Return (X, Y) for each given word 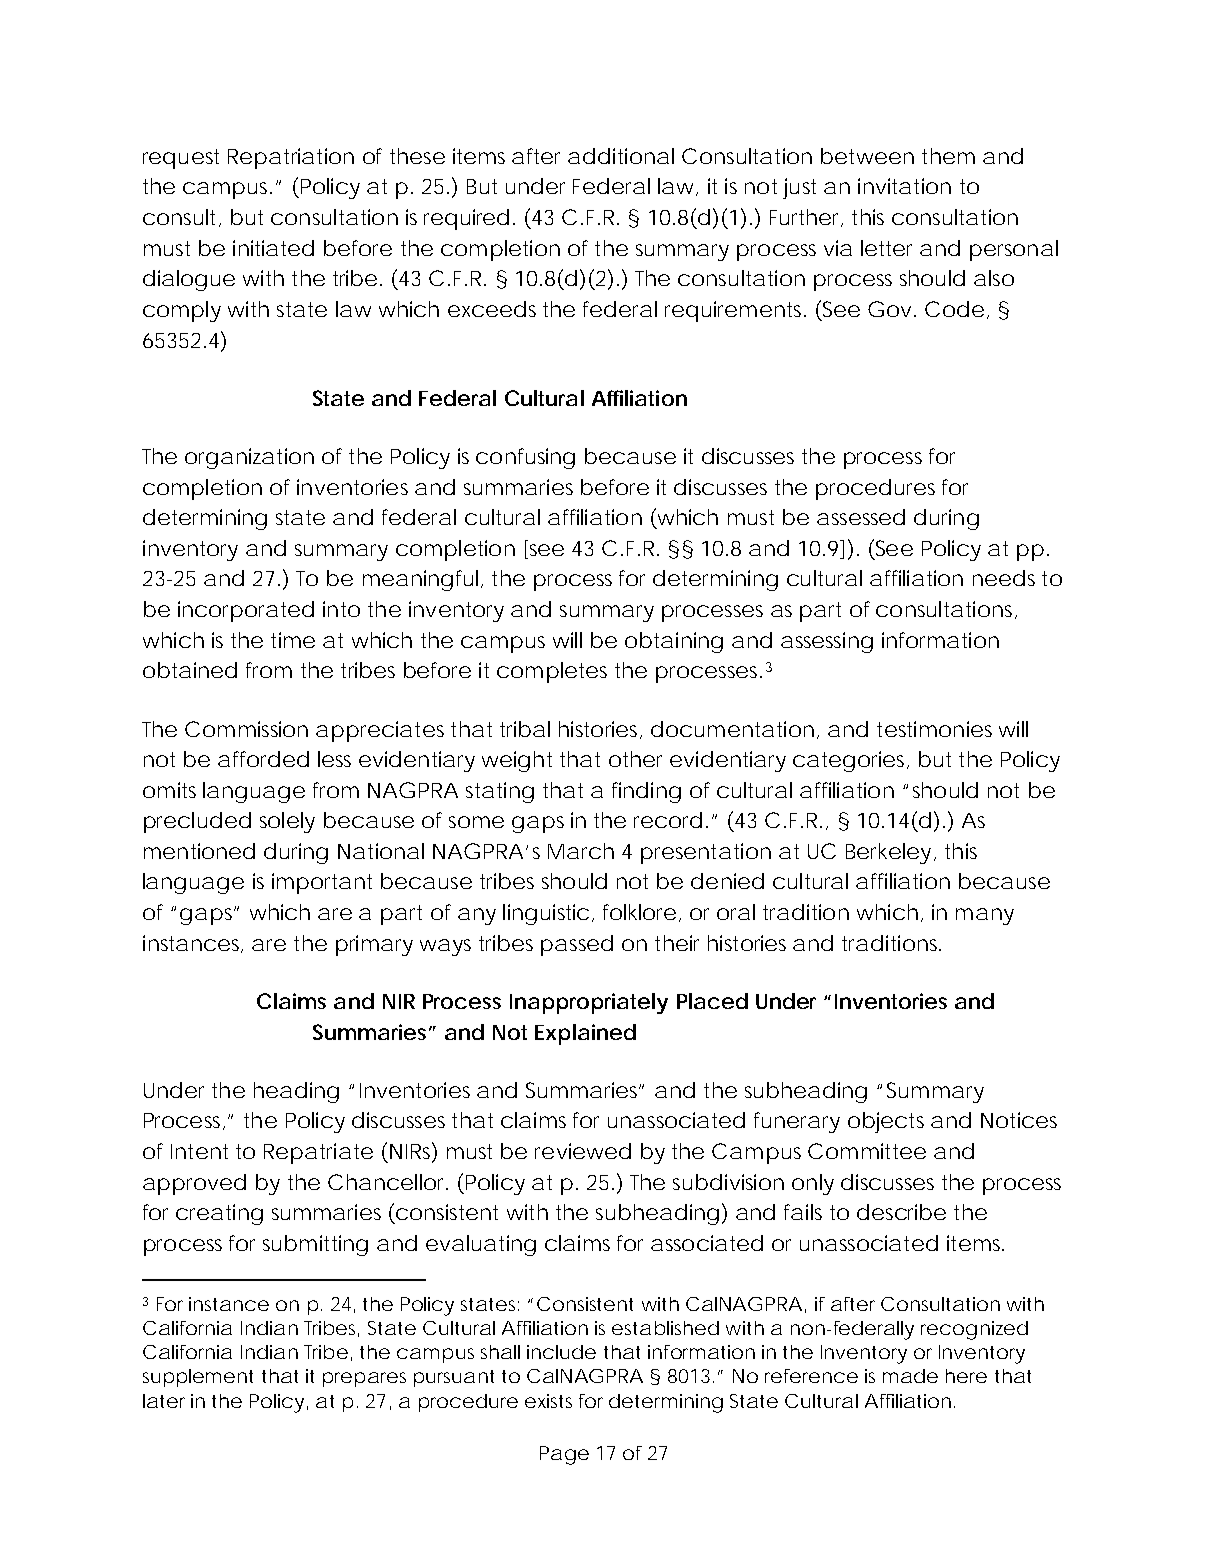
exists (548, 1401)
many (985, 916)
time (293, 640)
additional (621, 156)
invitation (904, 186)
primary (374, 945)
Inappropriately (589, 1003)
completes (552, 672)
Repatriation (291, 158)
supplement (198, 1378)
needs (1004, 578)
